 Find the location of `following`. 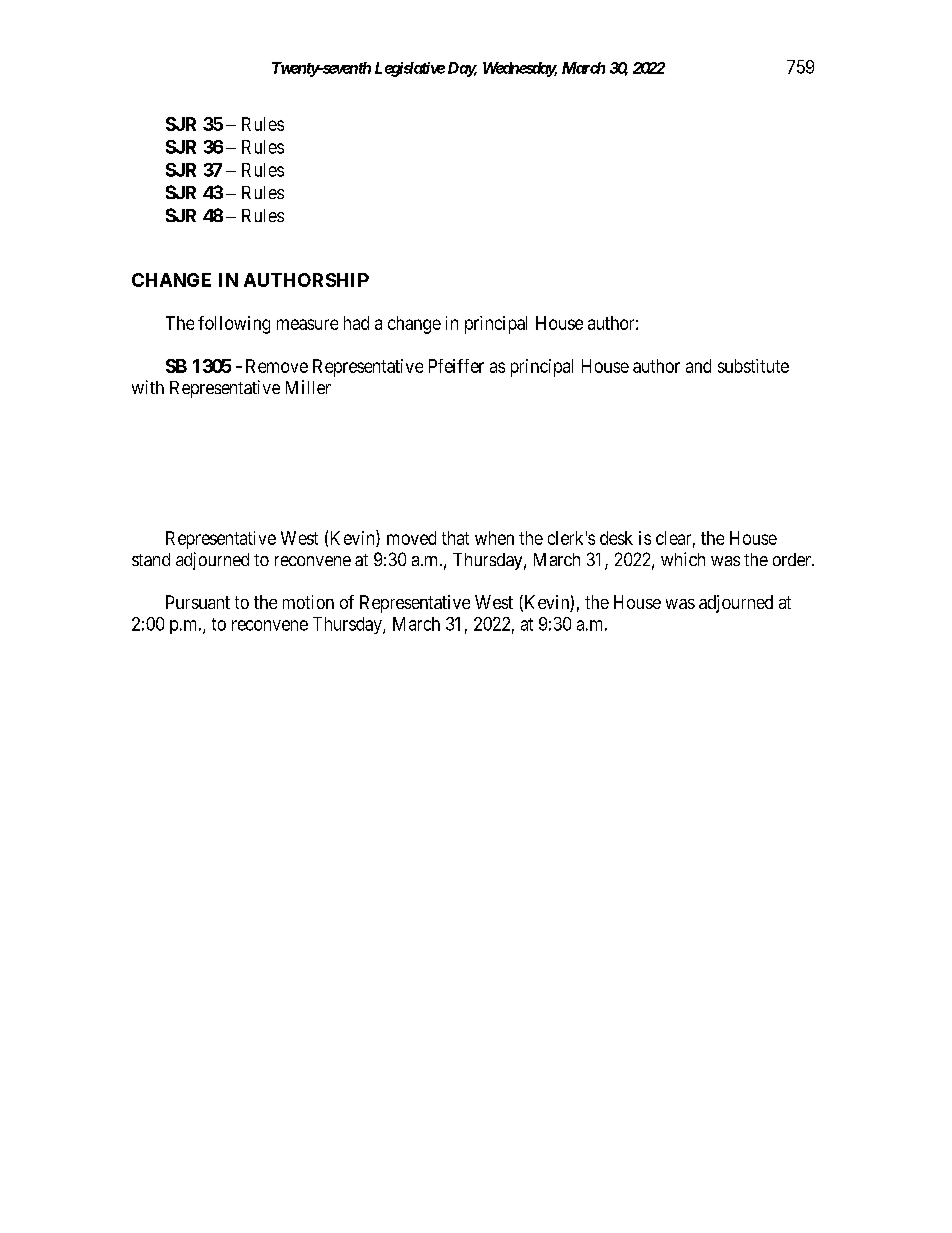

following is located at coordinates (234, 325).
